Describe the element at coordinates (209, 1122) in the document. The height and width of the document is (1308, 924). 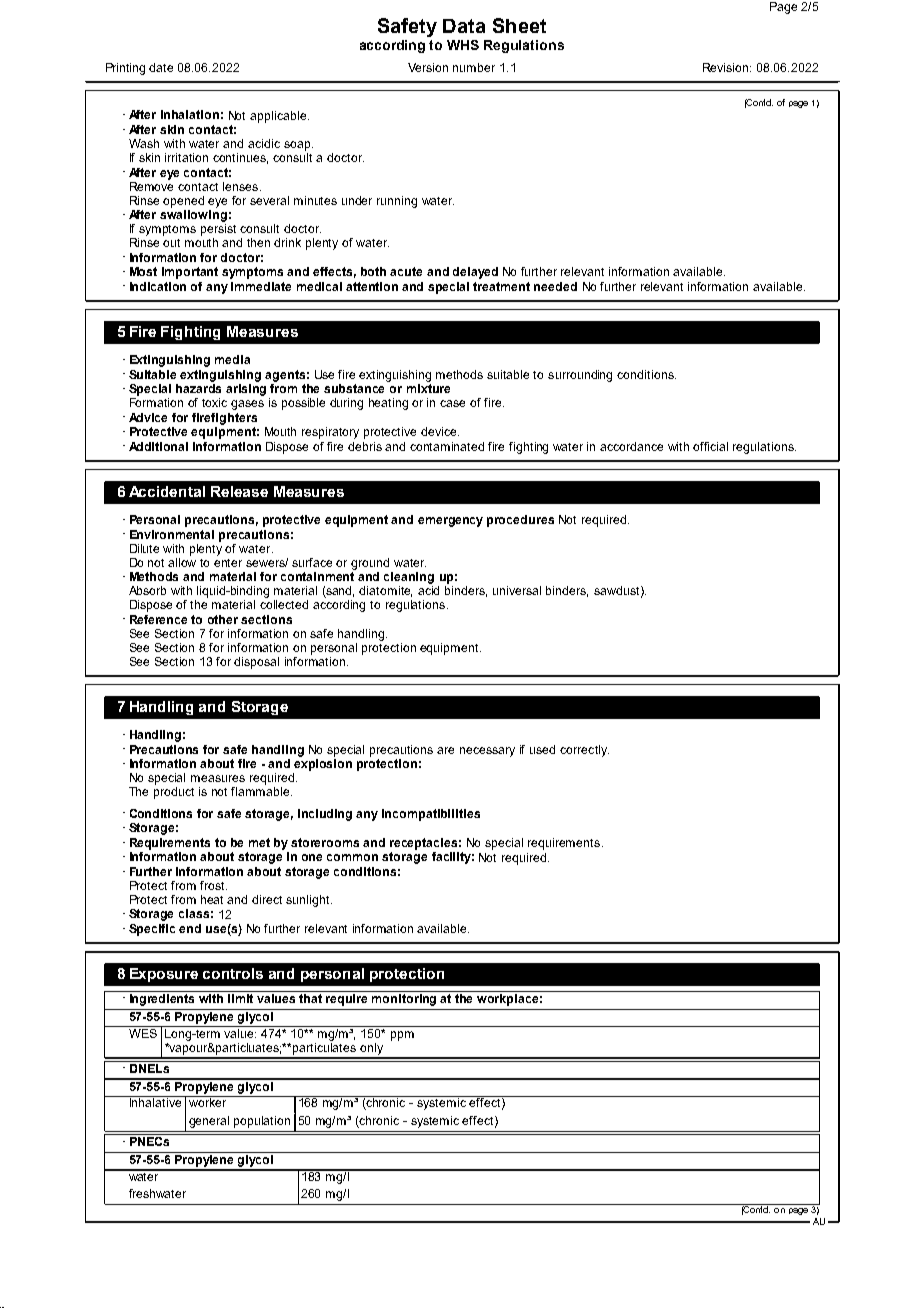
I see `general` at that location.
